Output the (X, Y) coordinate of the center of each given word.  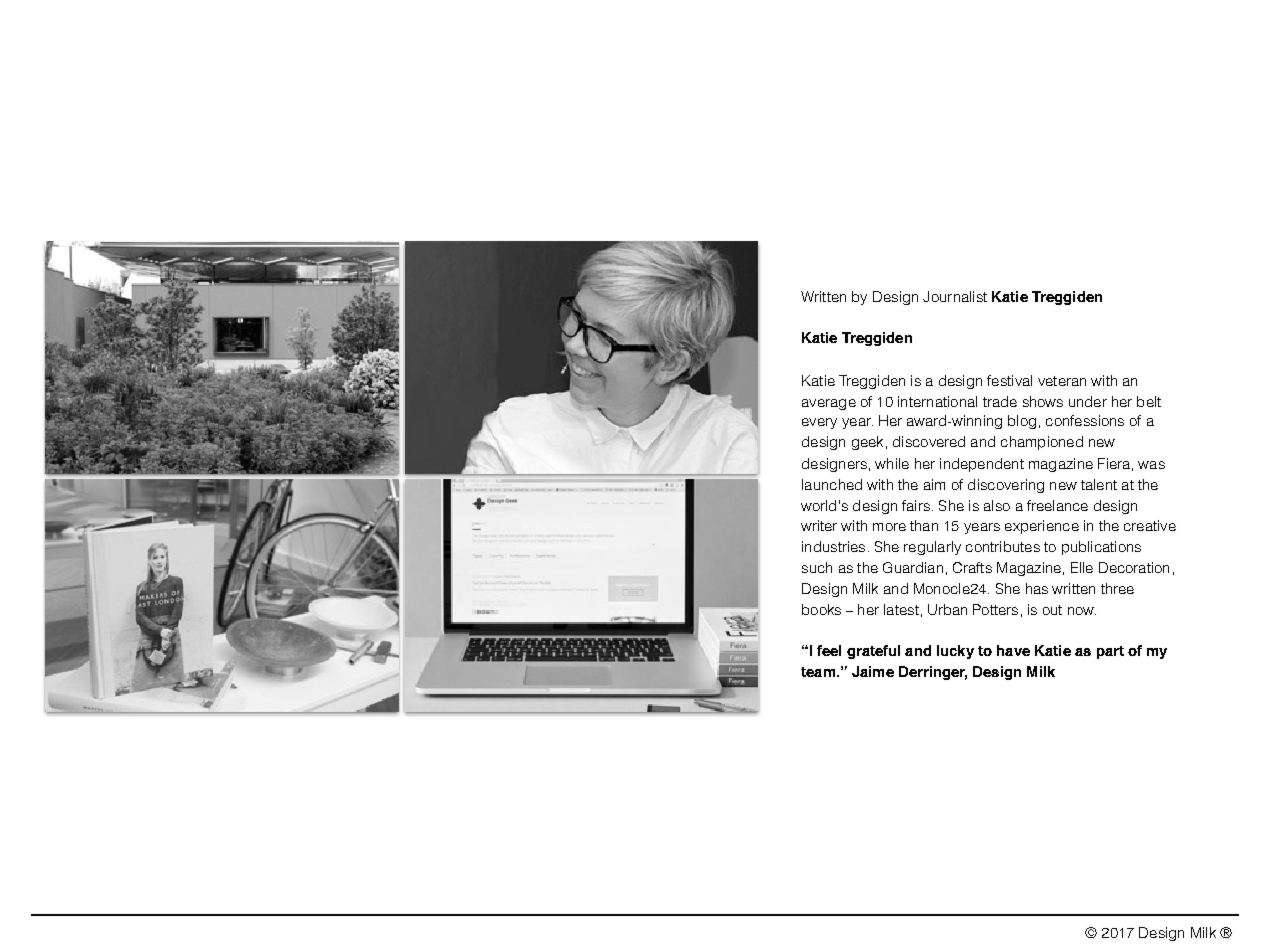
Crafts (972, 567)
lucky (955, 652)
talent (1099, 484)
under (1088, 401)
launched (832, 484)
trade (1000, 401)
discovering (1006, 486)
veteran (1062, 381)
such (817, 567)
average (829, 404)
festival (1009, 380)
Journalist (955, 296)
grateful (873, 652)
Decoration (1134, 567)
